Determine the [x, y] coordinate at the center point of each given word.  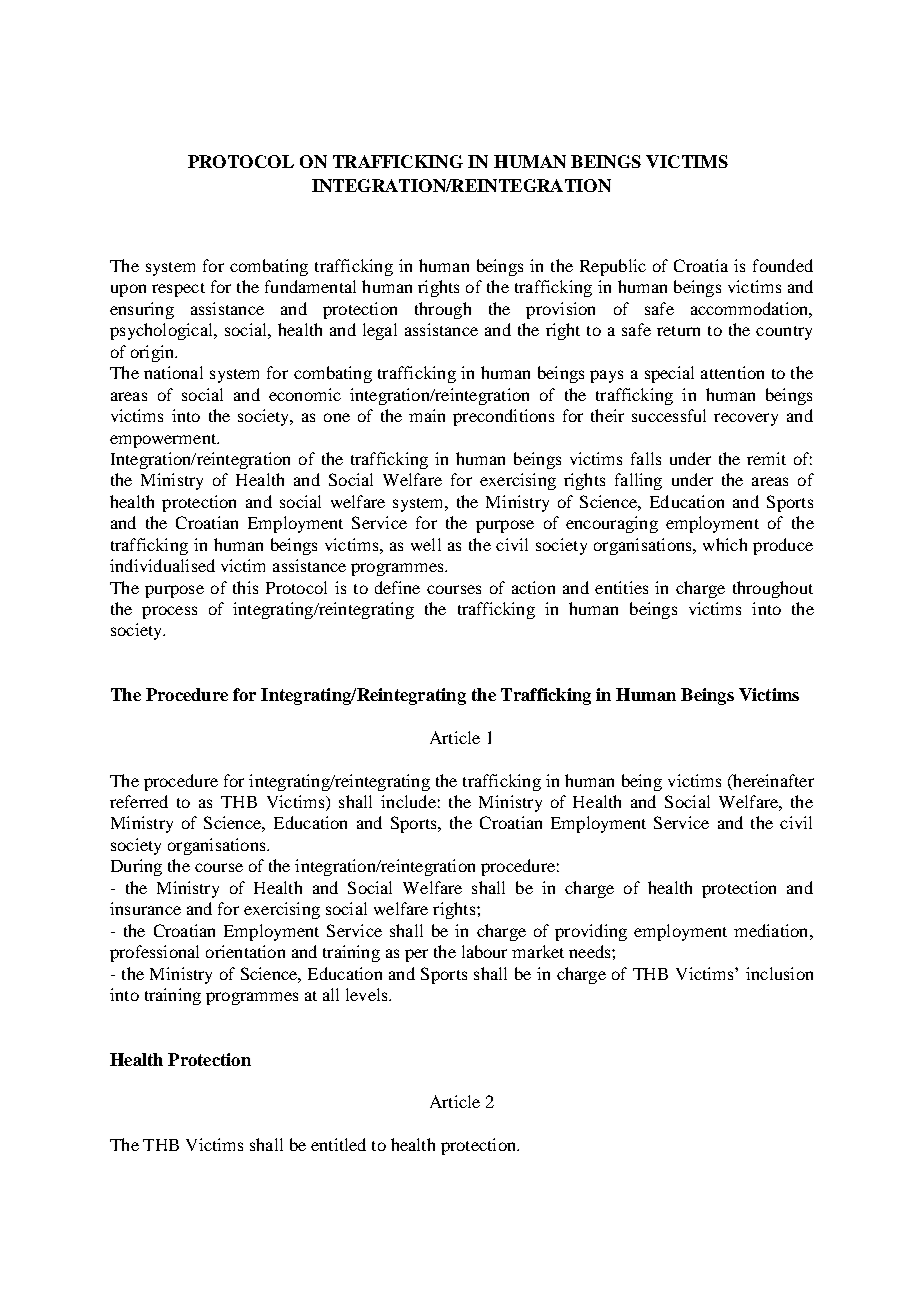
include [408, 801]
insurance [145, 908]
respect [178, 290]
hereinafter [772, 780]
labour [484, 951]
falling [638, 481]
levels [368, 994]
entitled [338, 1144]
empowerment [164, 441]
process [169, 612]
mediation [772, 930]
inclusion [779, 973]
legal [380, 331]
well [426, 544]
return [678, 331]
